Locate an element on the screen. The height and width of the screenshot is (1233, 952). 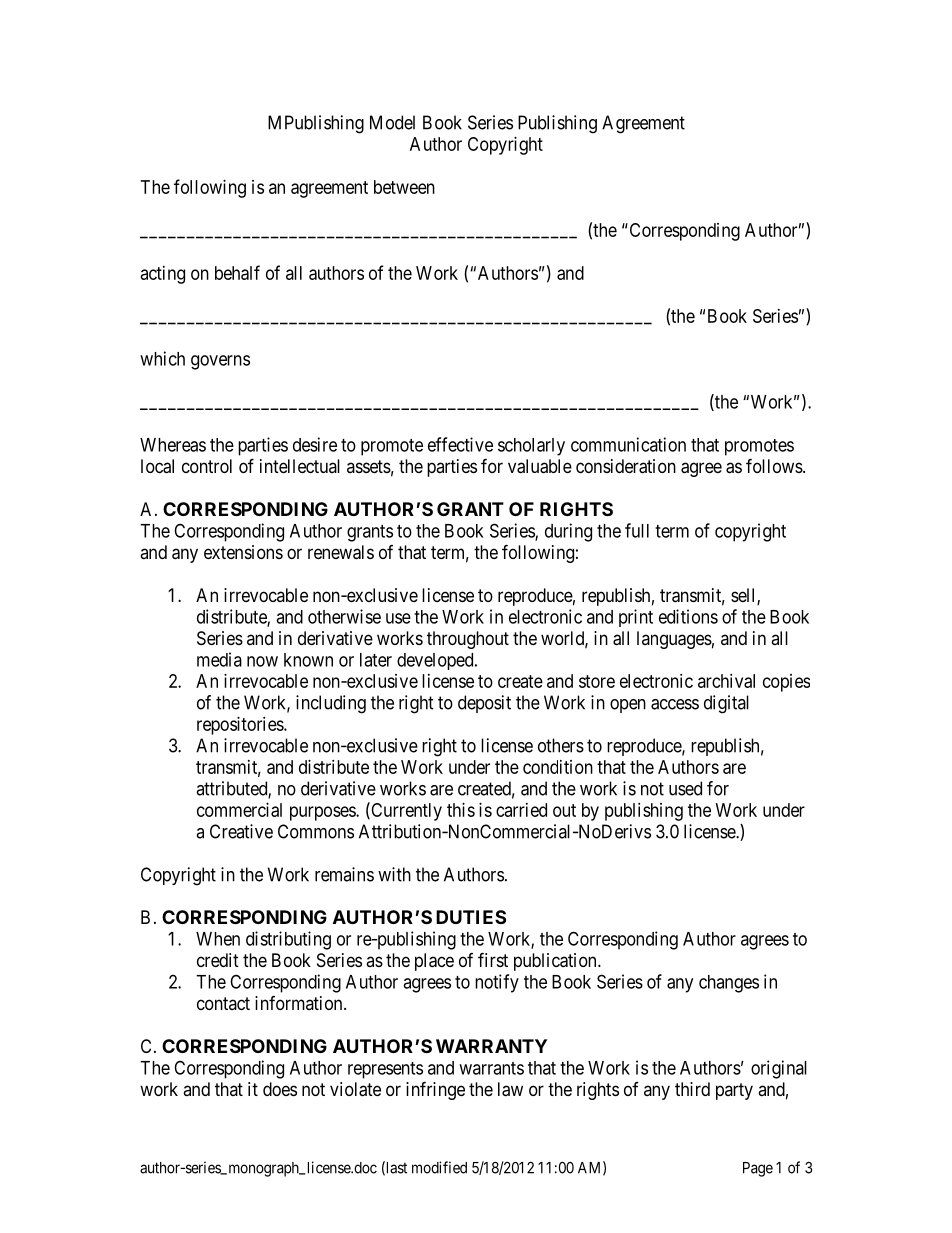
governs is located at coordinates (220, 362).
